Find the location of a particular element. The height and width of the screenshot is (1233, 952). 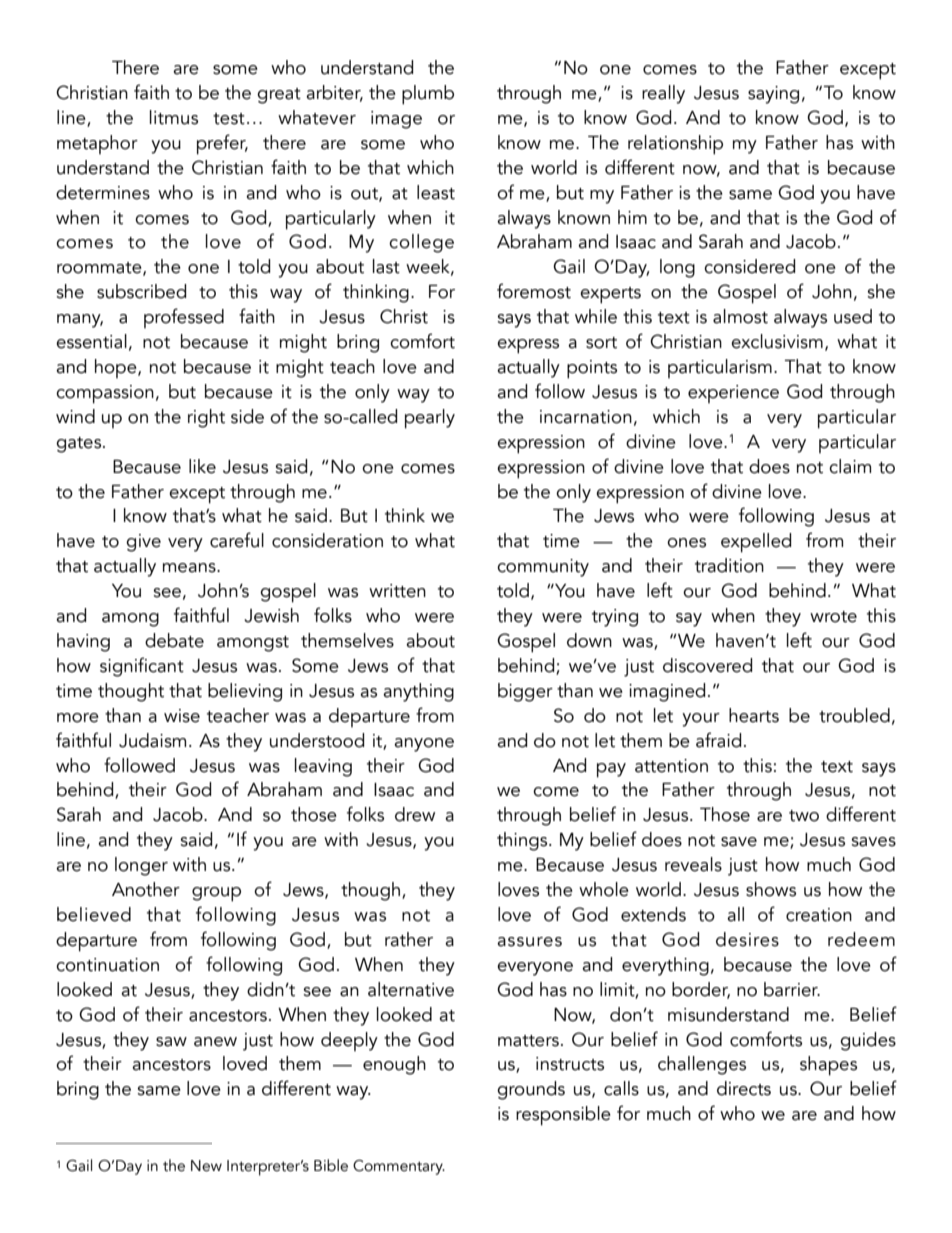

two is located at coordinates (804, 816).
